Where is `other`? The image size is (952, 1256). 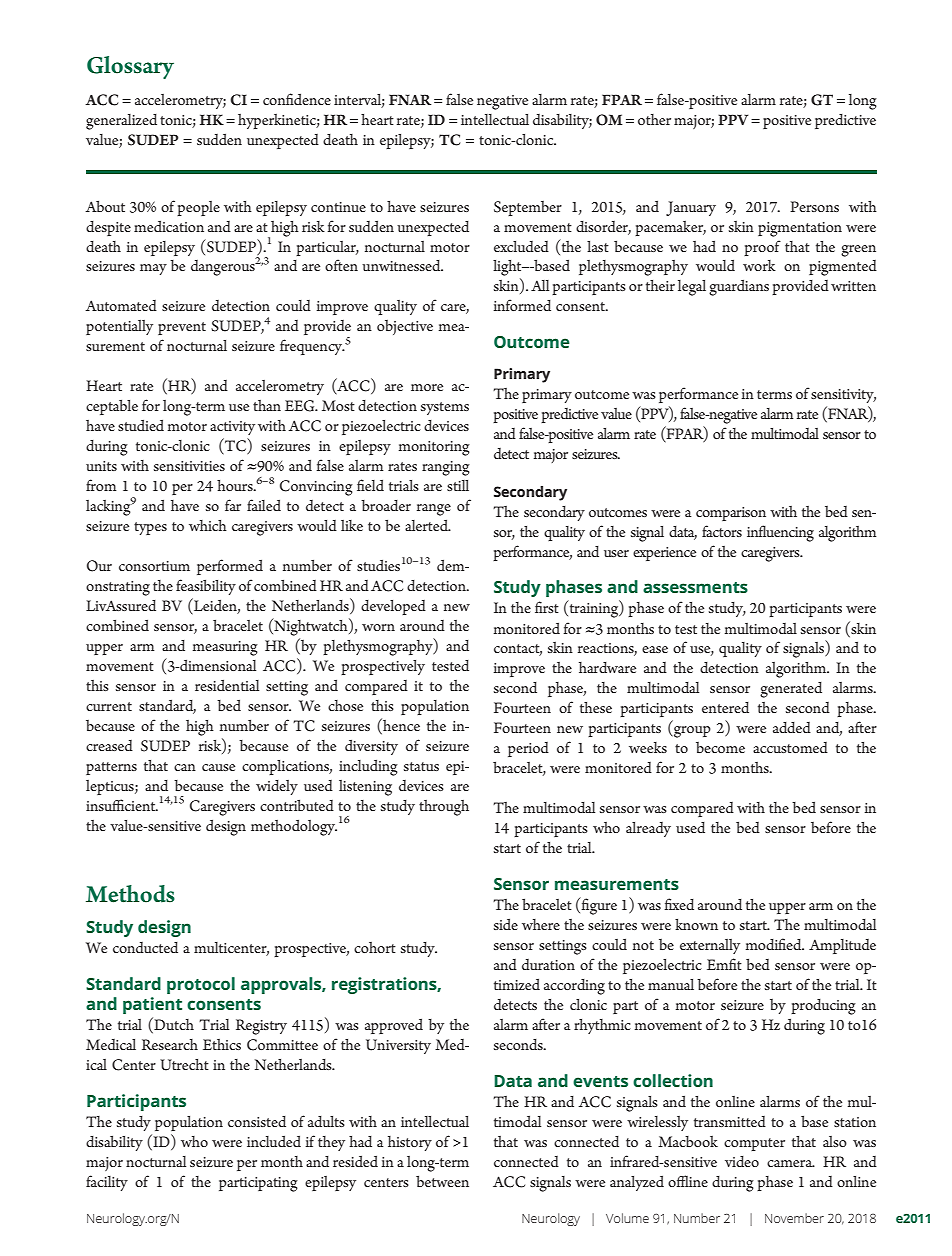
other is located at coordinates (654, 119).
